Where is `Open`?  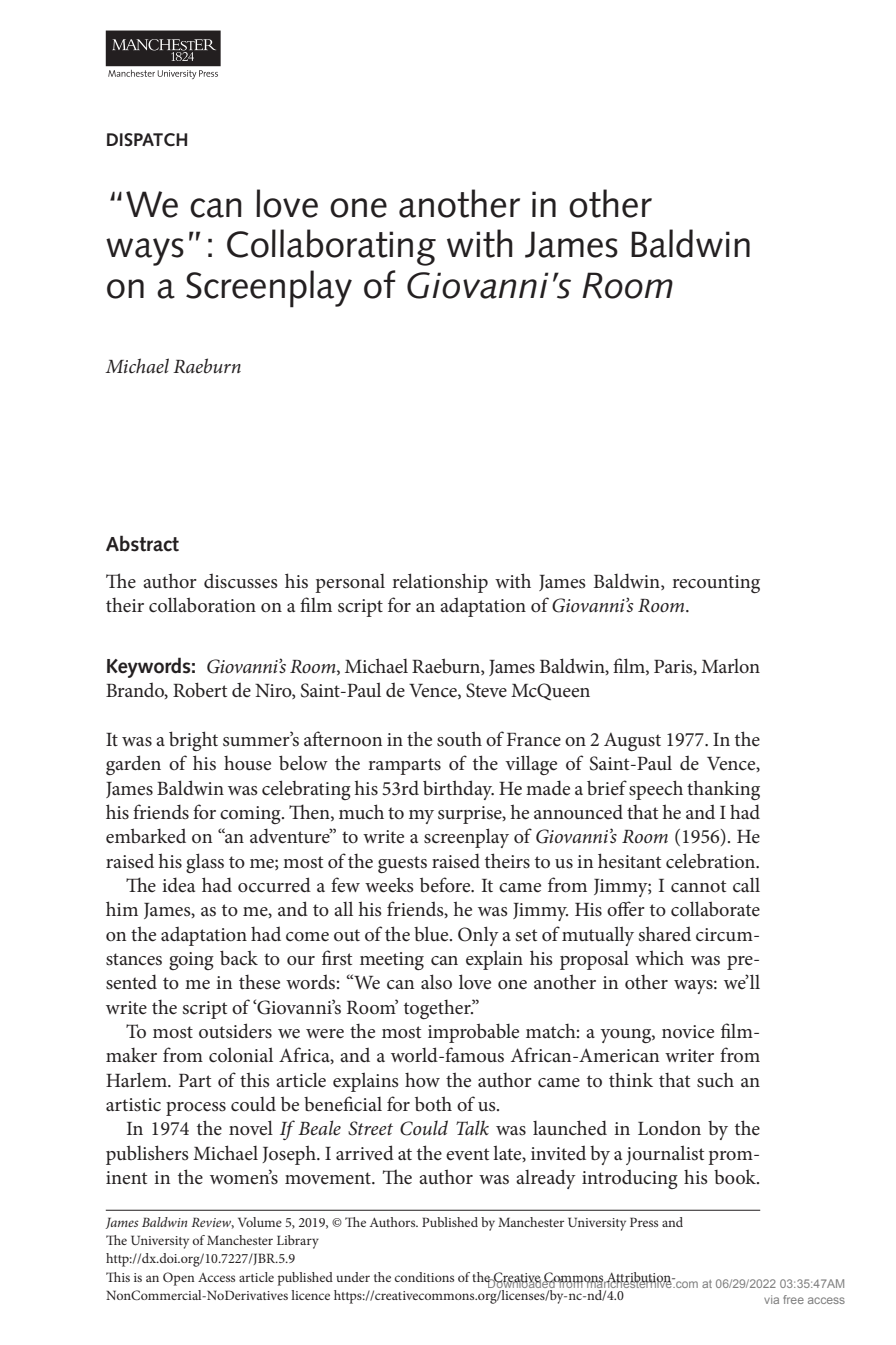
Open is located at coordinates (179, 1279).
